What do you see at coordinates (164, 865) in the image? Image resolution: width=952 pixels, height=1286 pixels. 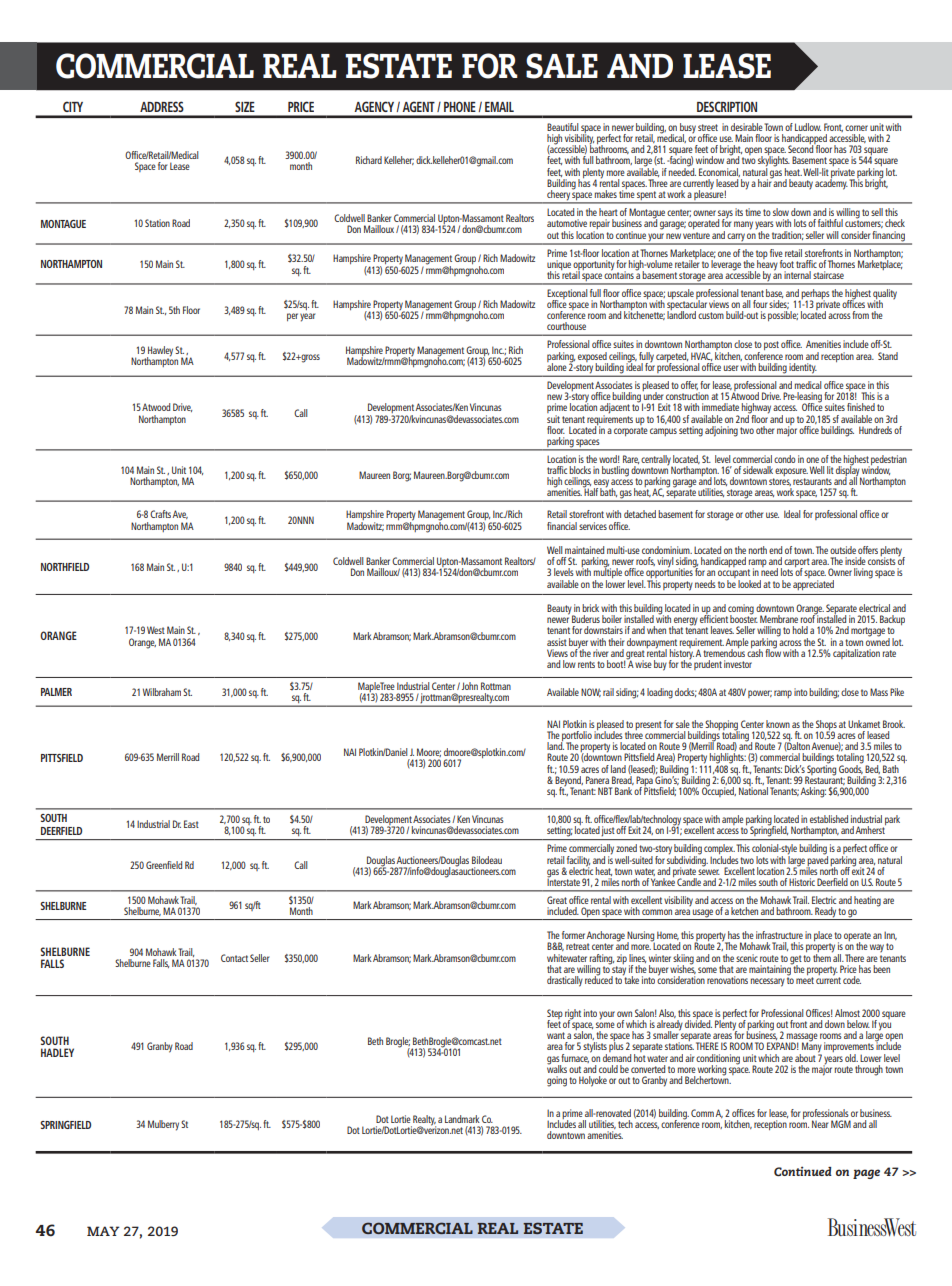 I see `Greenfield` at bounding box center [164, 865].
